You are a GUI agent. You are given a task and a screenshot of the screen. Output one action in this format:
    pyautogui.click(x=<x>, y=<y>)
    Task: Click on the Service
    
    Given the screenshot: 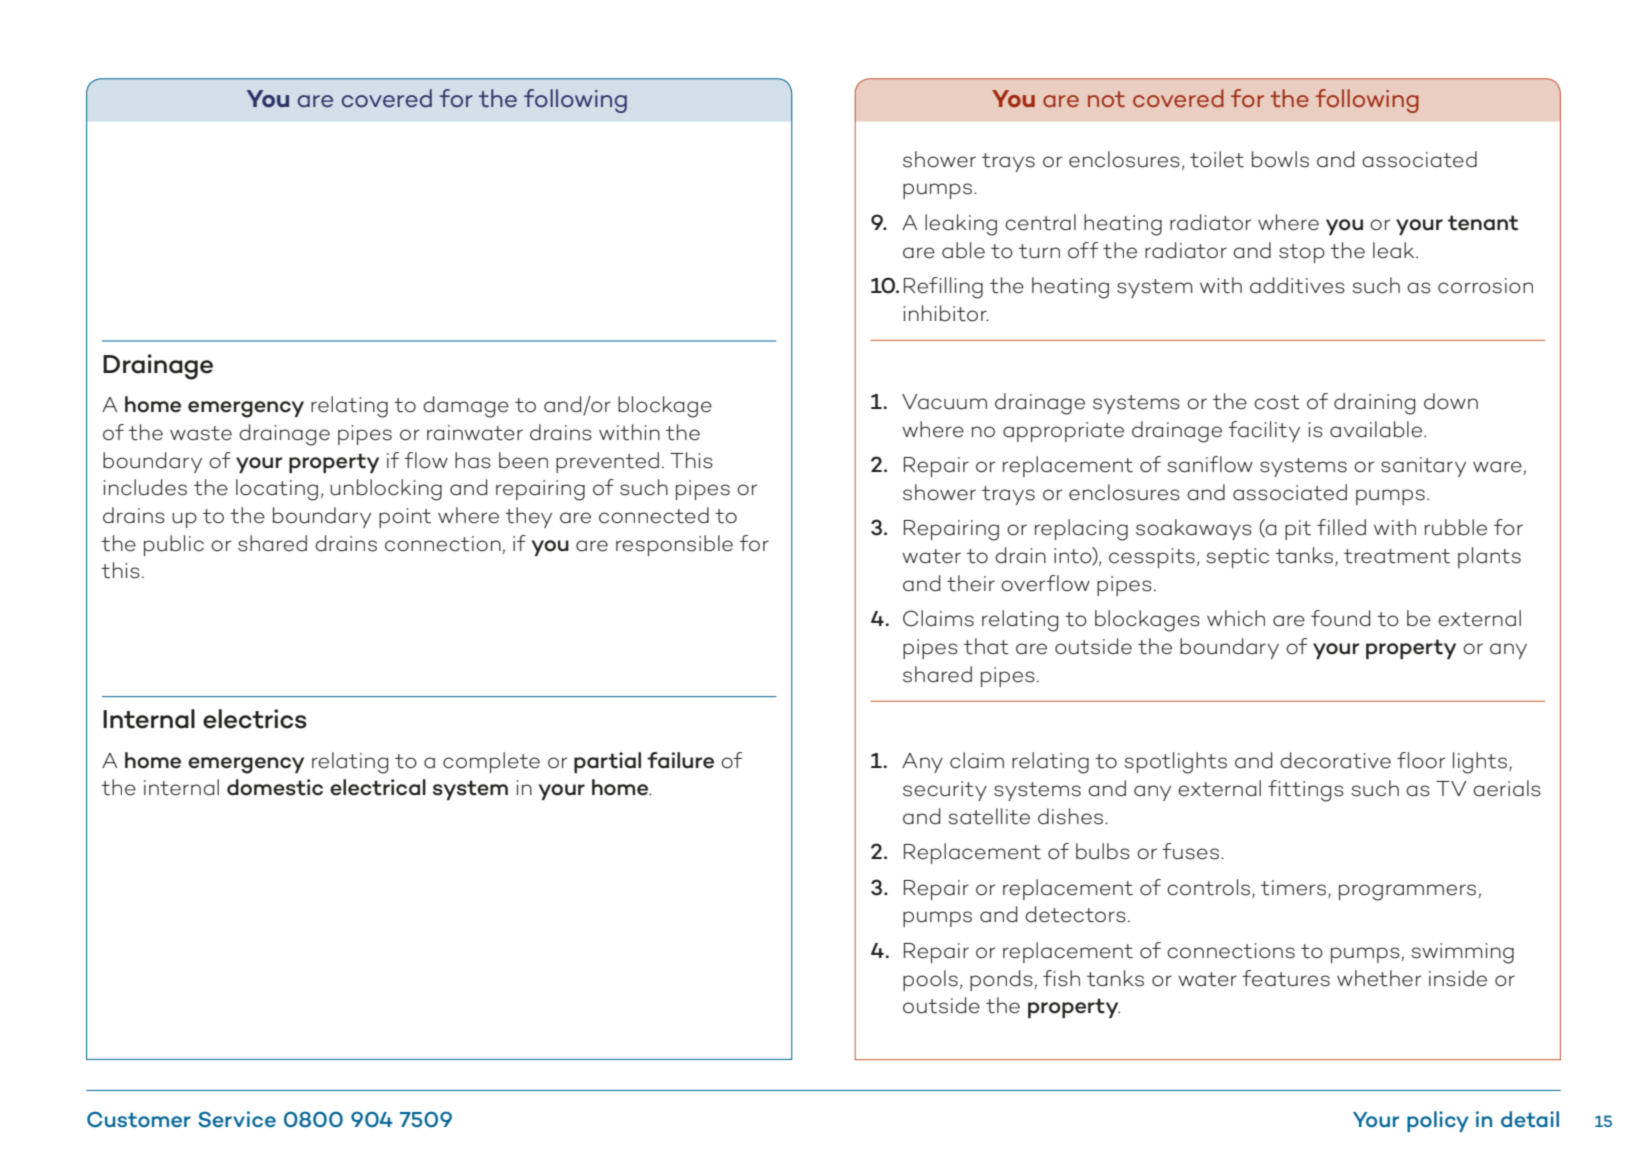 What is the action you would take?
    pyautogui.click(x=237, y=1119)
